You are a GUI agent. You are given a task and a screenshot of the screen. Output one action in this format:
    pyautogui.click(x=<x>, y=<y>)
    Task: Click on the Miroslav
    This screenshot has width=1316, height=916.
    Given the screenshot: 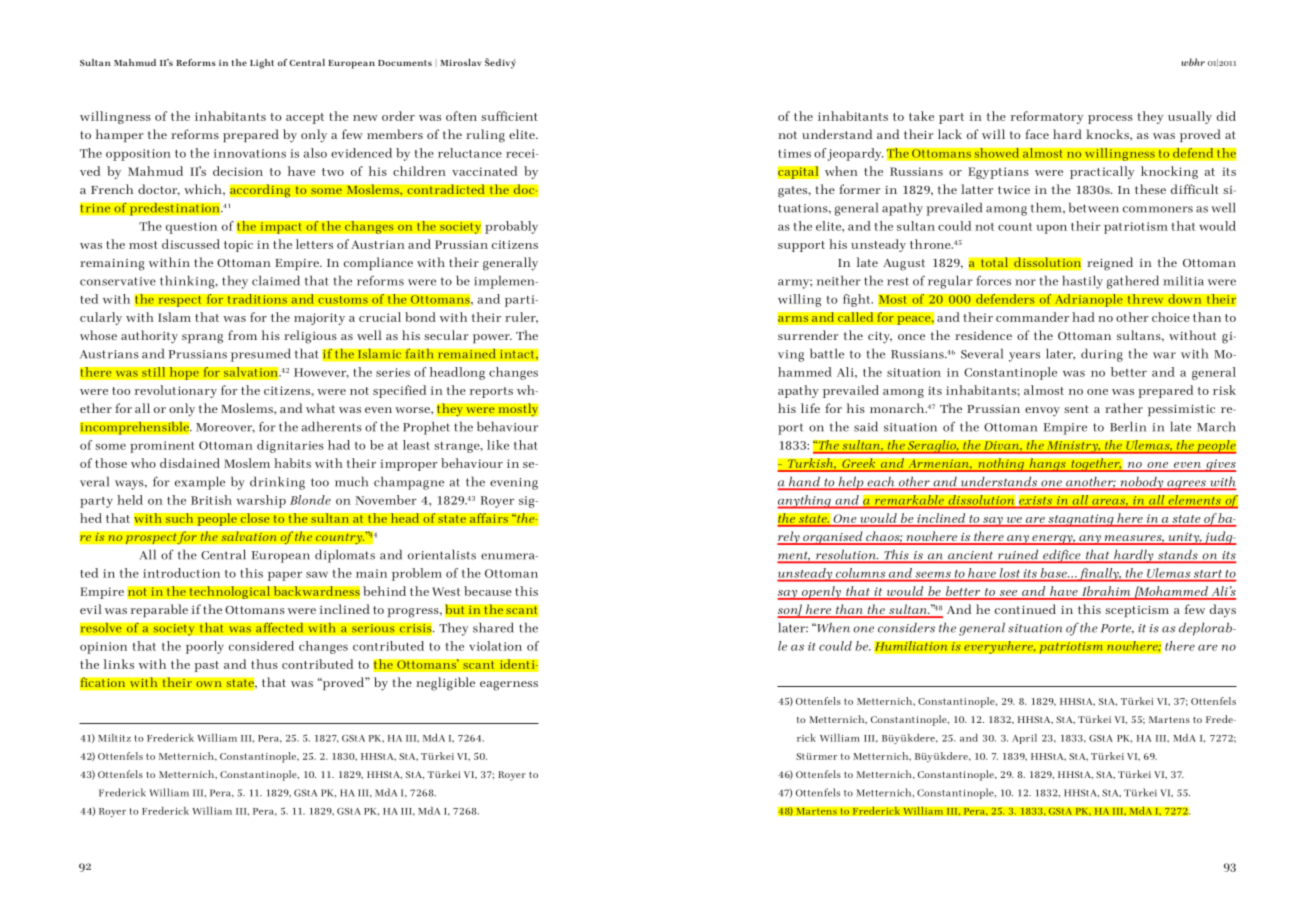 What is the action you would take?
    pyautogui.click(x=460, y=62)
